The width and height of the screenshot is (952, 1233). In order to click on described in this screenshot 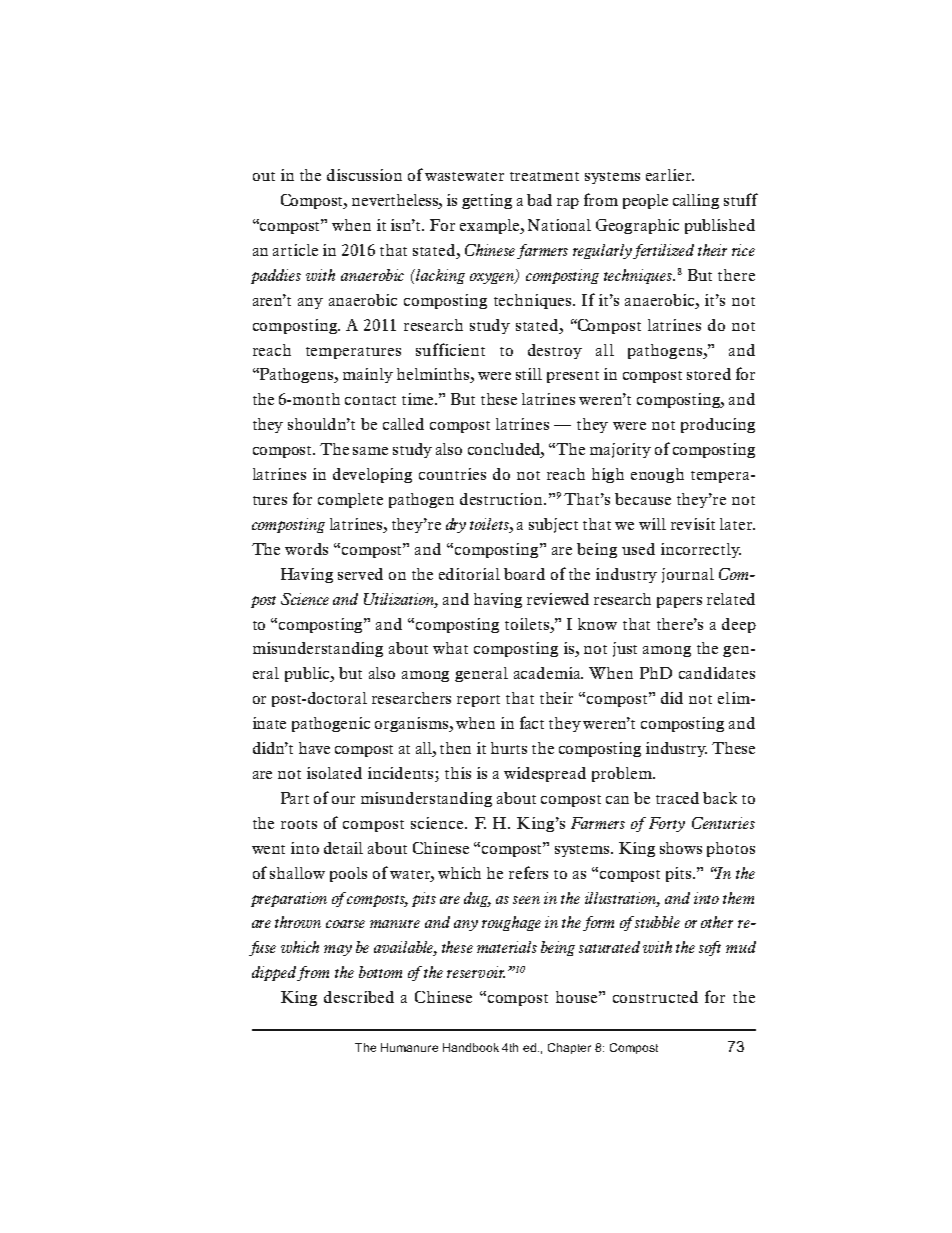, I will do `click(359, 997)`.
